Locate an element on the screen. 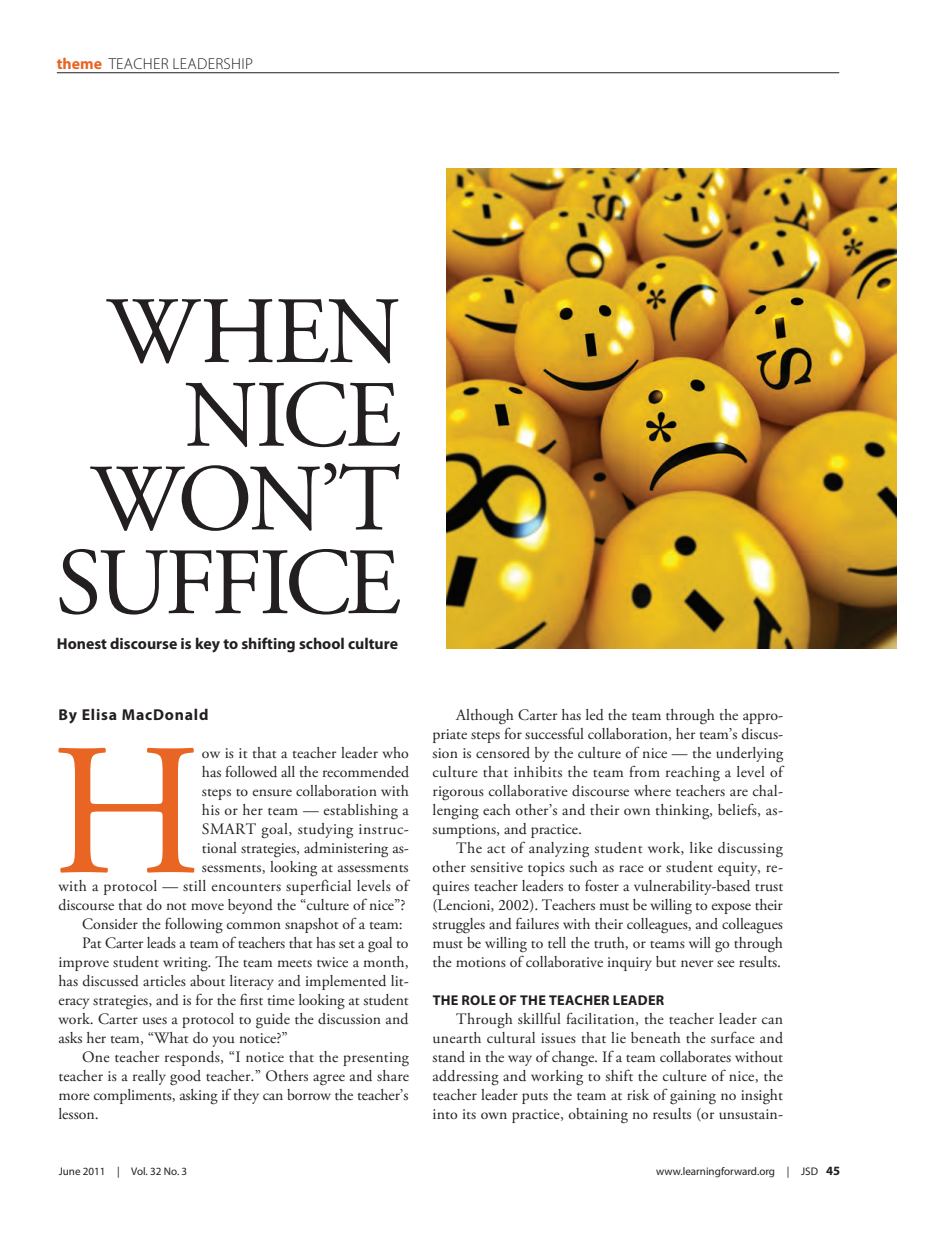 The width and height of the screenshot is (952, 1237). Vol is located at coordinates (139, 1171).
